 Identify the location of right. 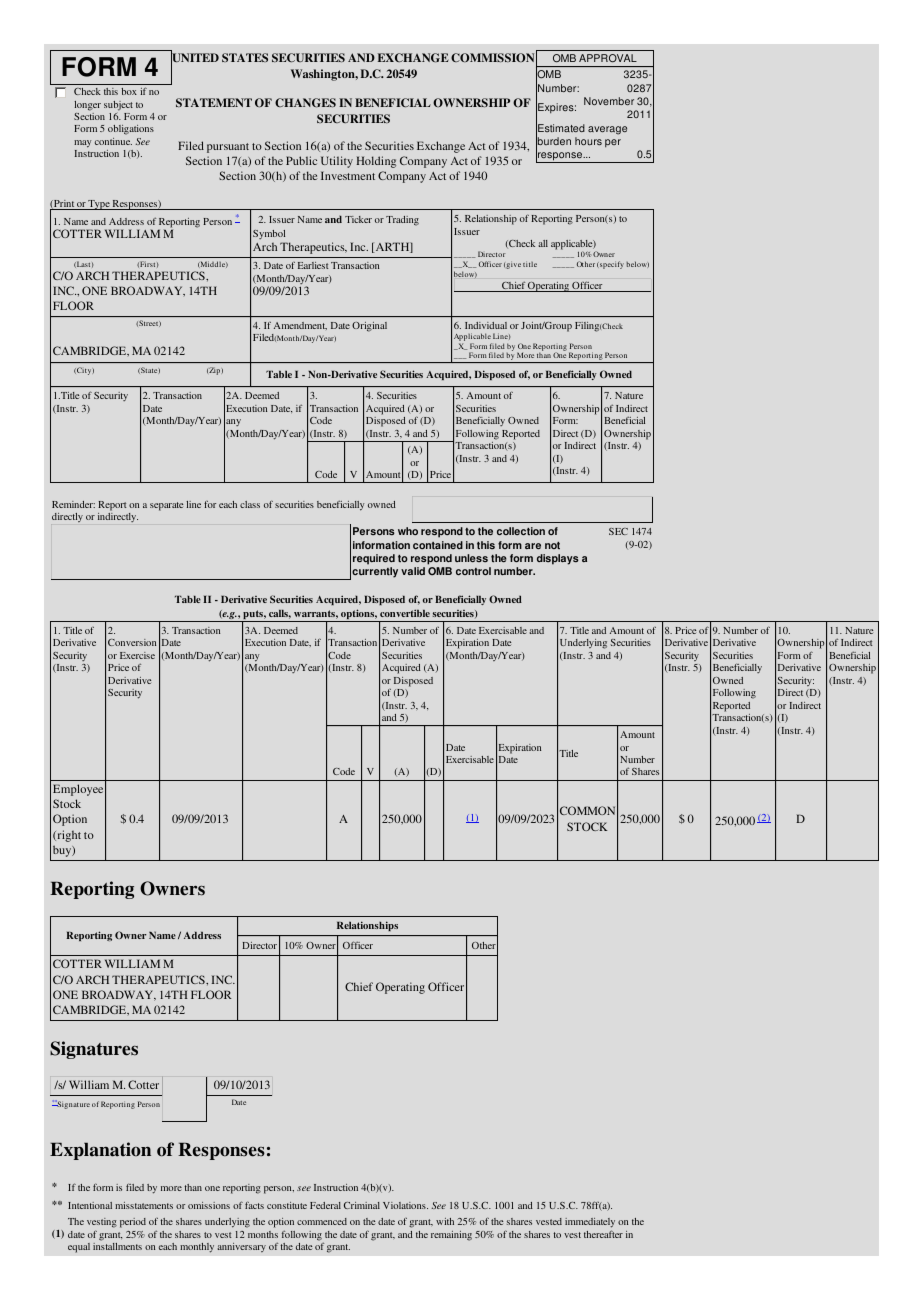
(68, 836).
